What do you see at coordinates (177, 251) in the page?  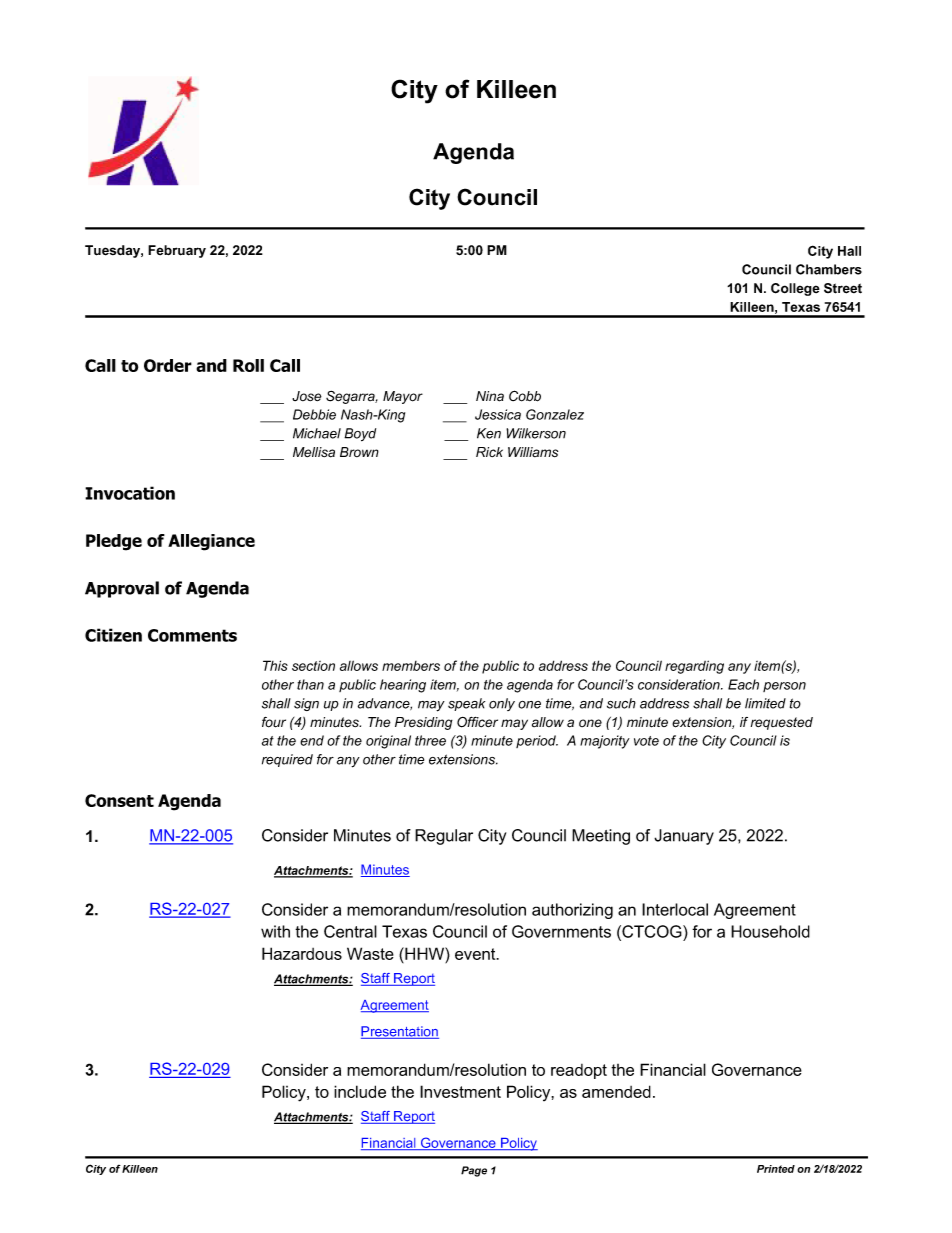 I see `February` at bounding box center [177, 251].
